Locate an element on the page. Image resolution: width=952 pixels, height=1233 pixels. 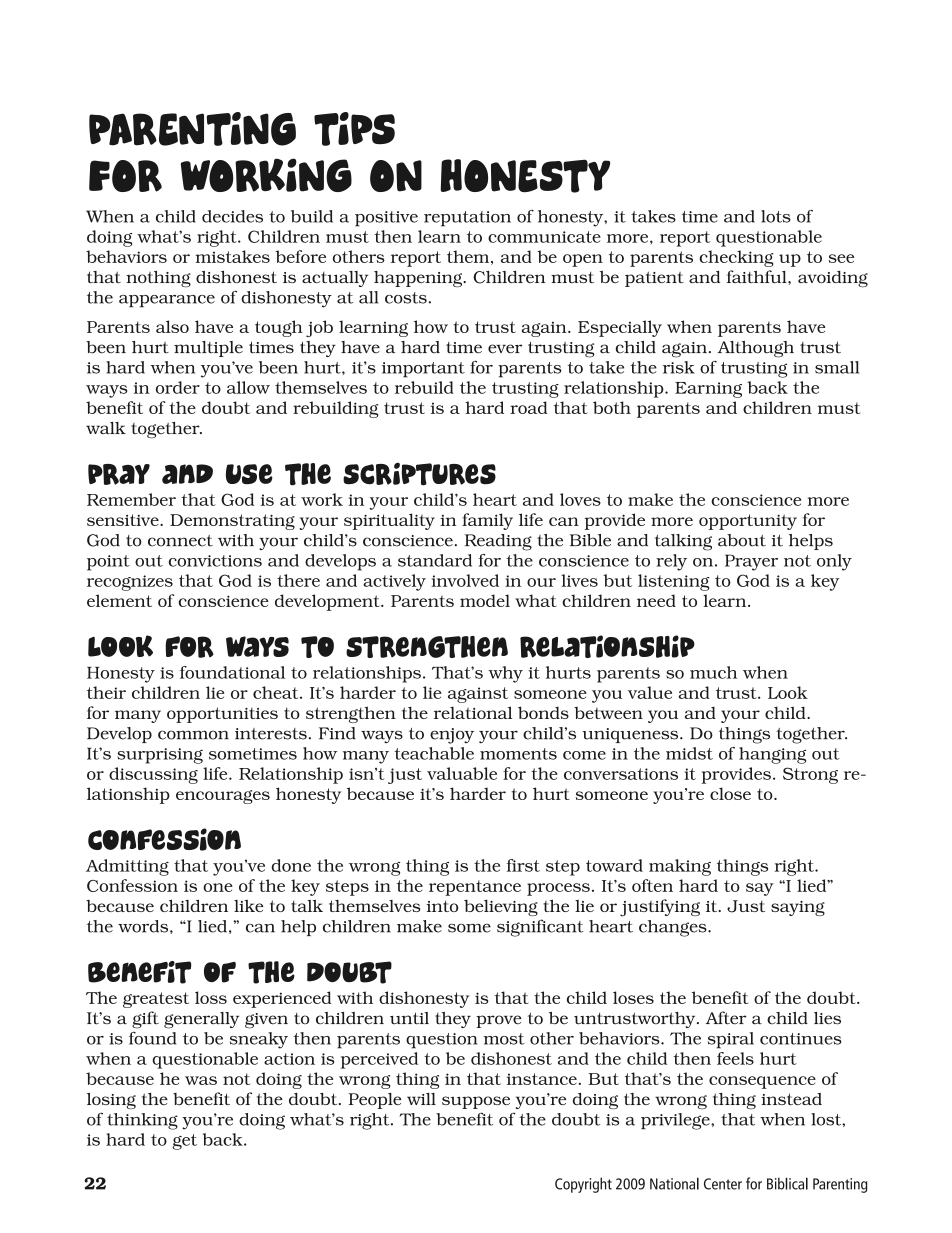
hanging is located at coordinates (772, 755).
